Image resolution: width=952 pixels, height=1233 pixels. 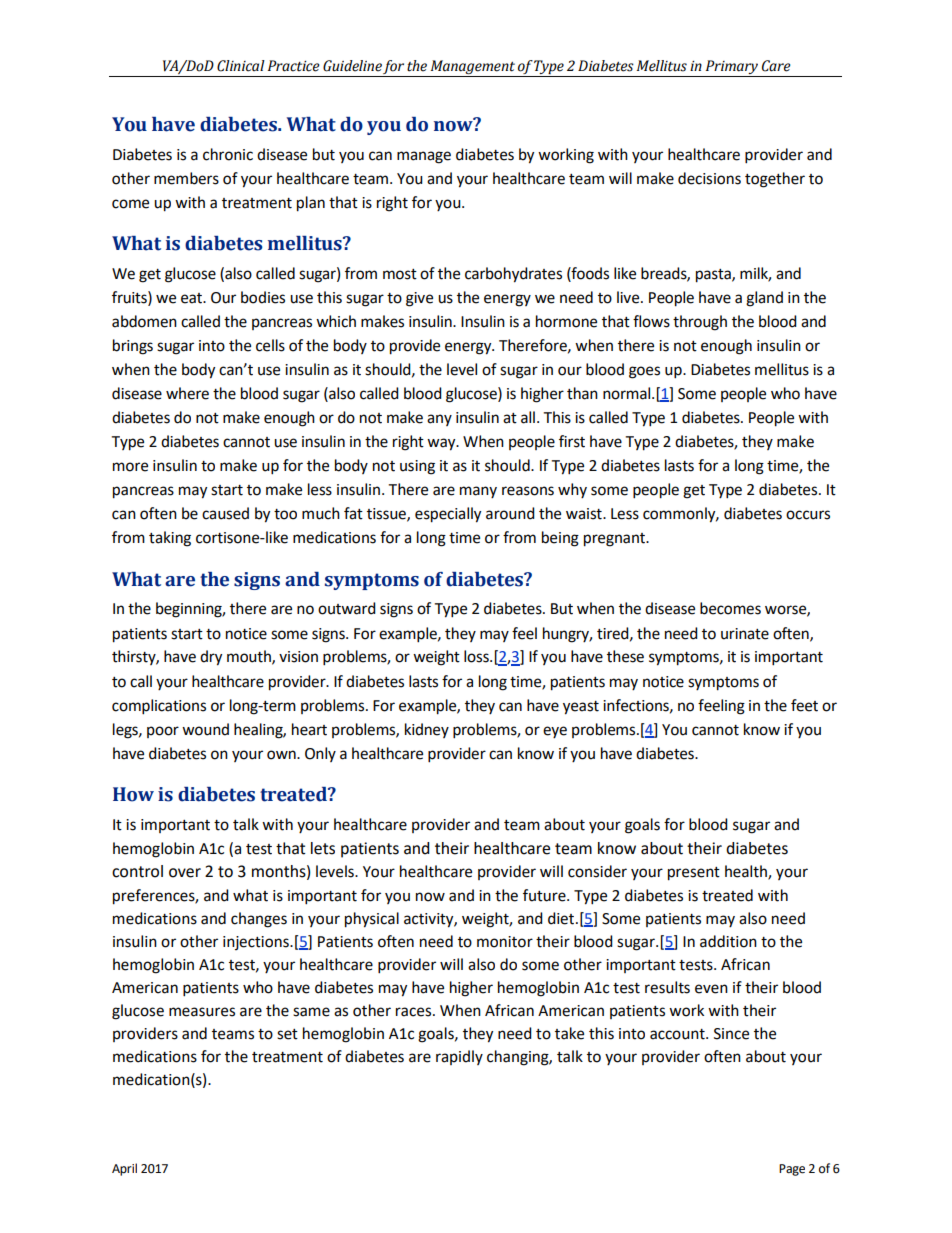 I want to click on Page, so click(x=792, y=1170).
